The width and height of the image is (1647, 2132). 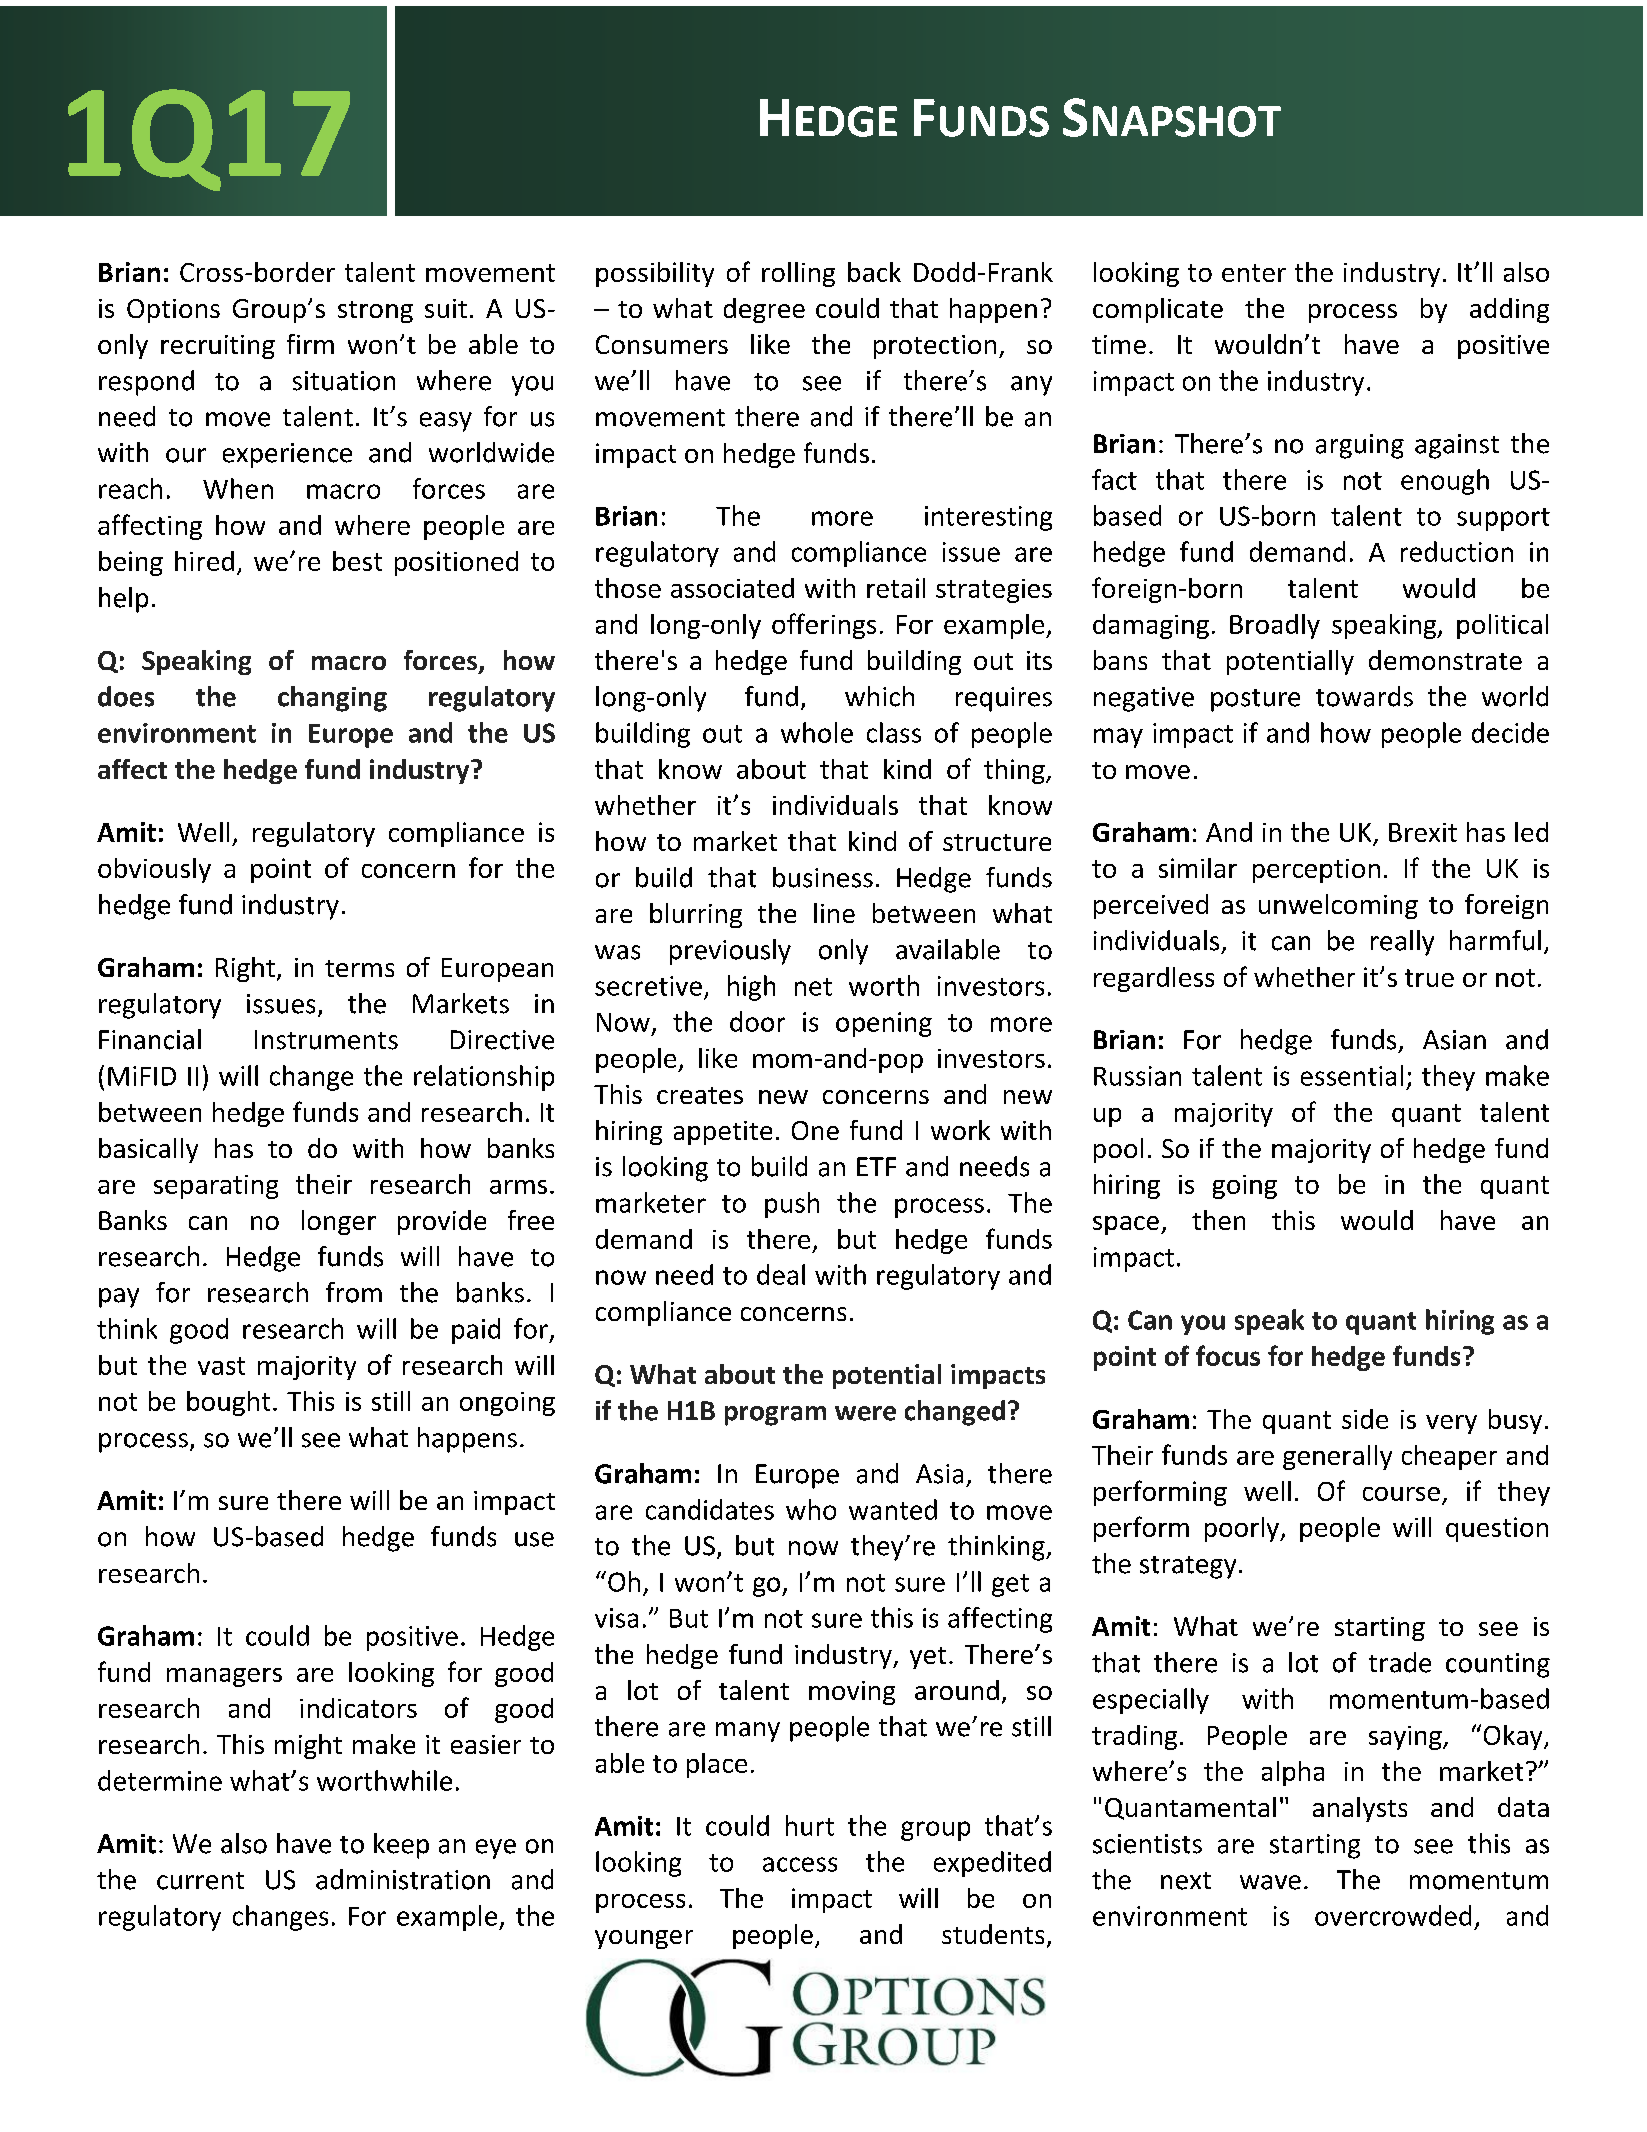 I want to click on current, so click(x=200, y=1881).
